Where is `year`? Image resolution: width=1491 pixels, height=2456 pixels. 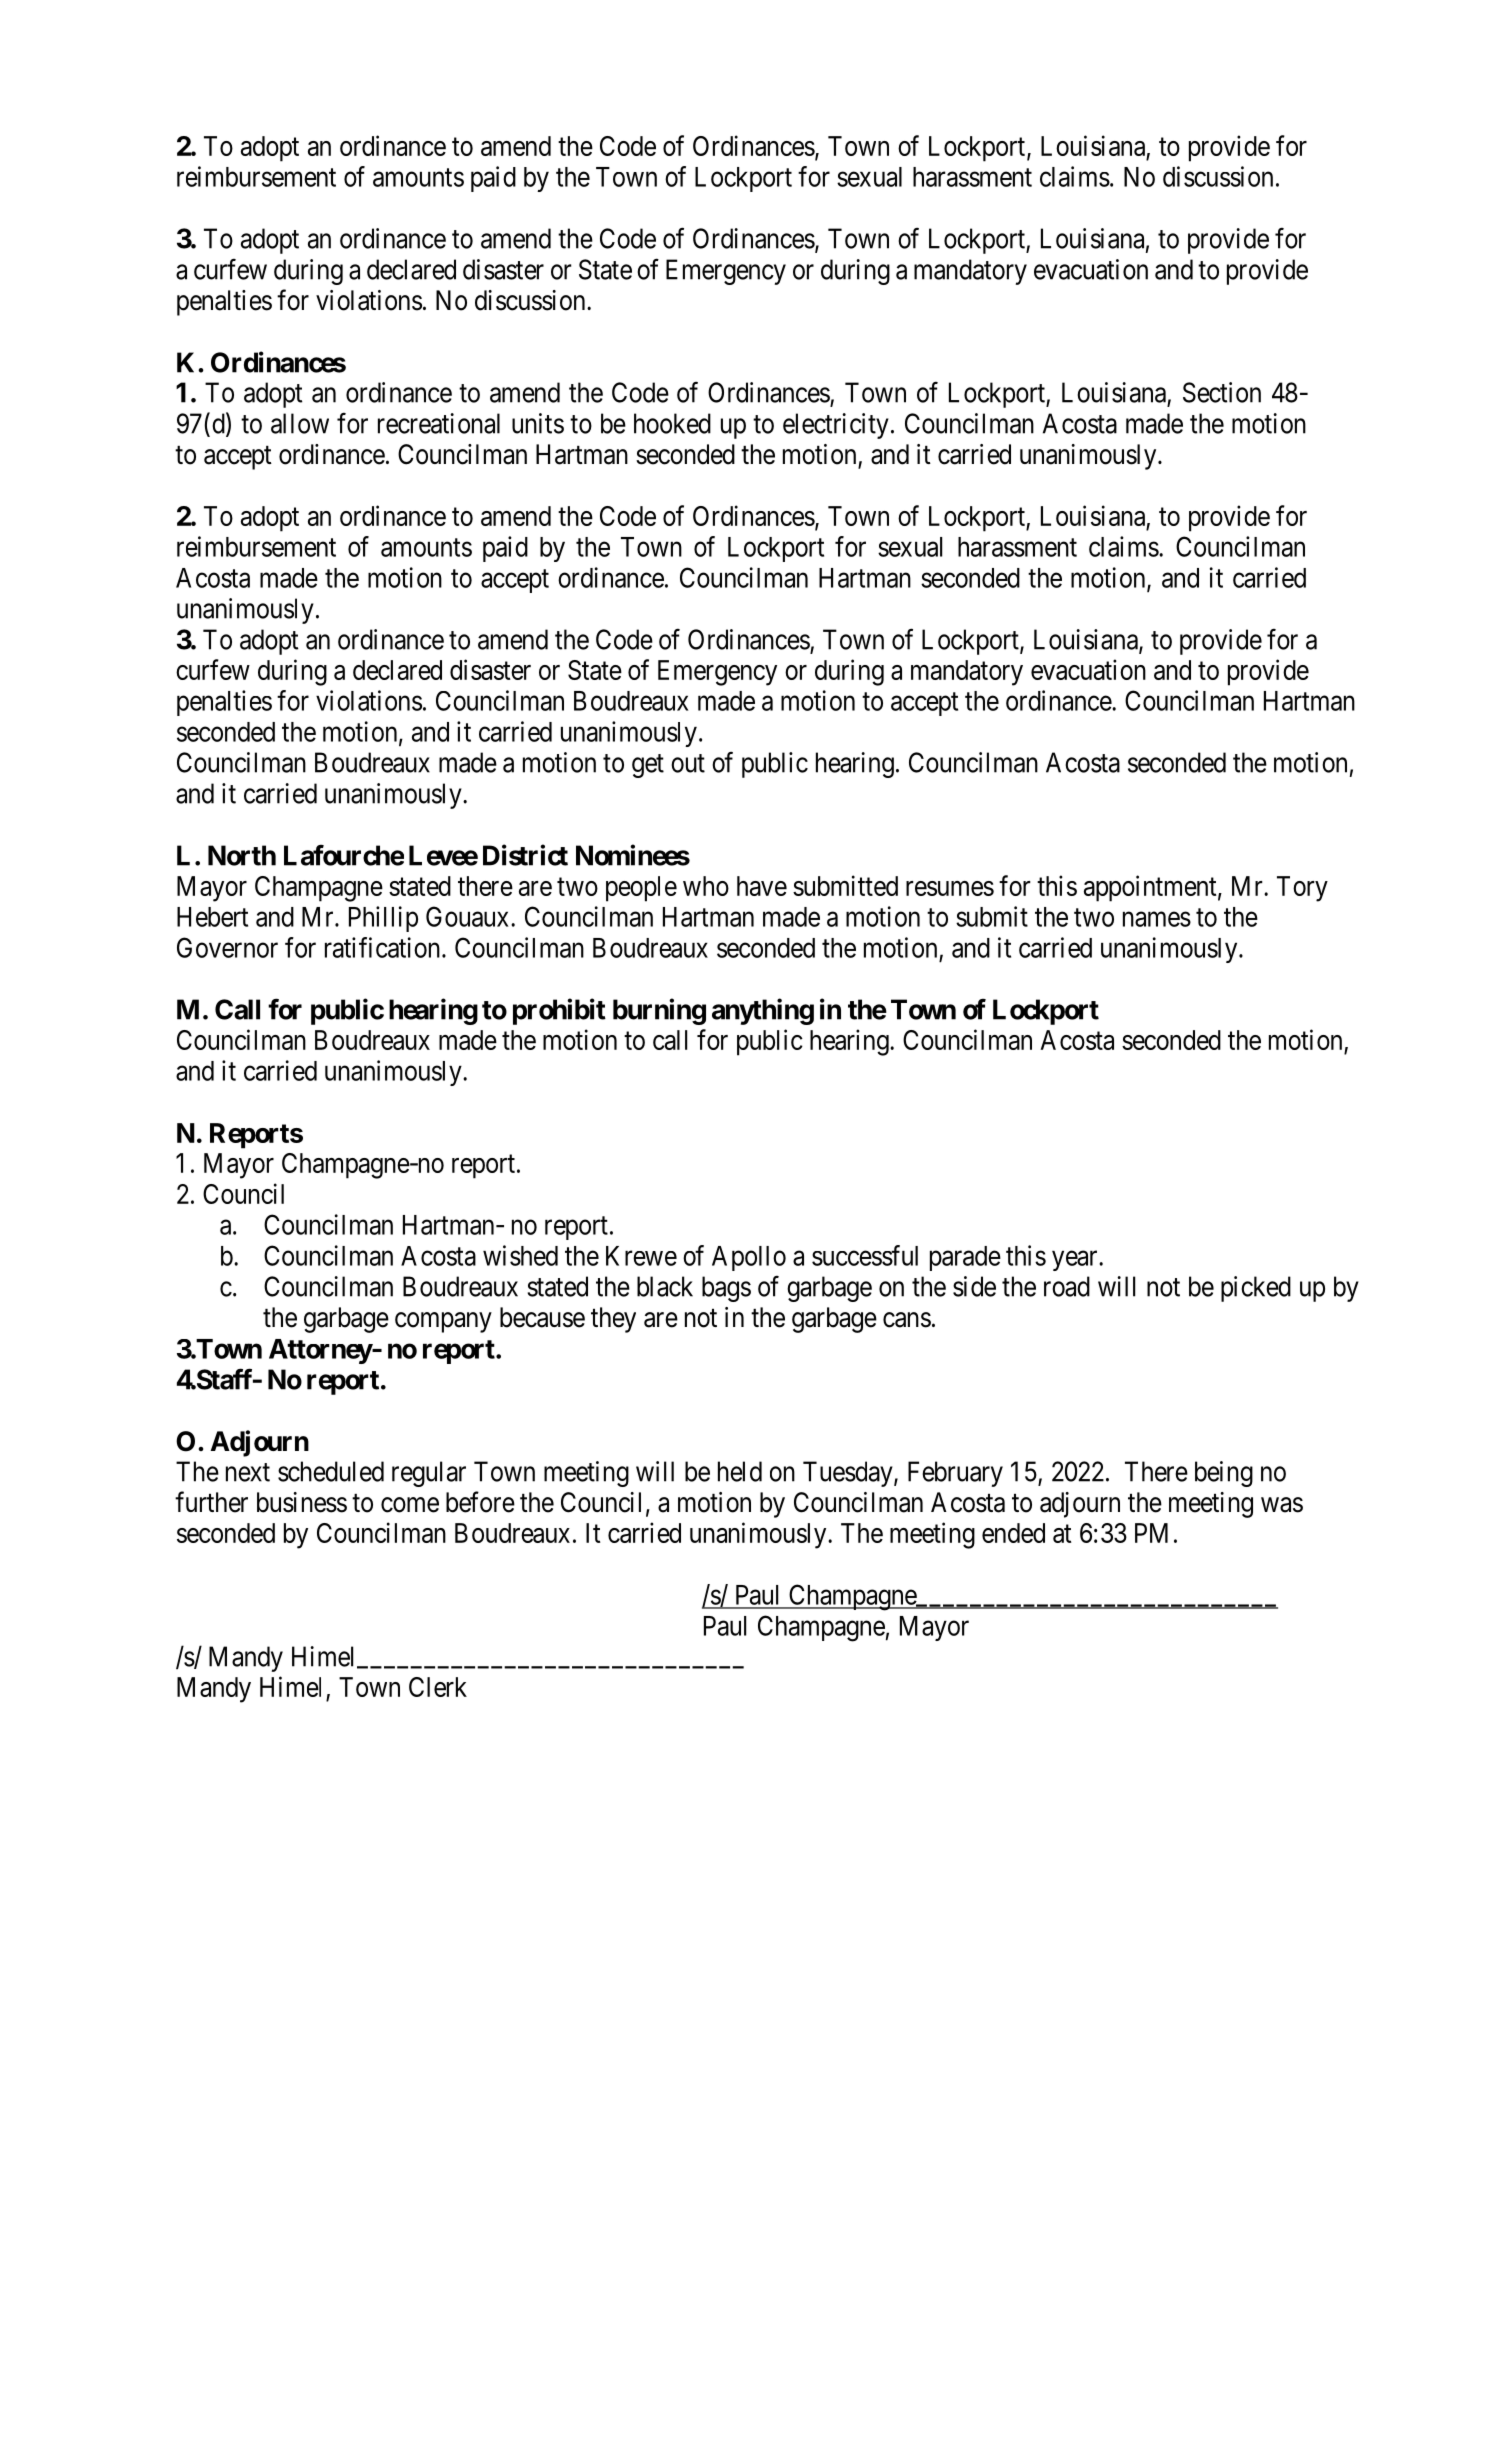 year is located at coordinates (1076, 1261).
